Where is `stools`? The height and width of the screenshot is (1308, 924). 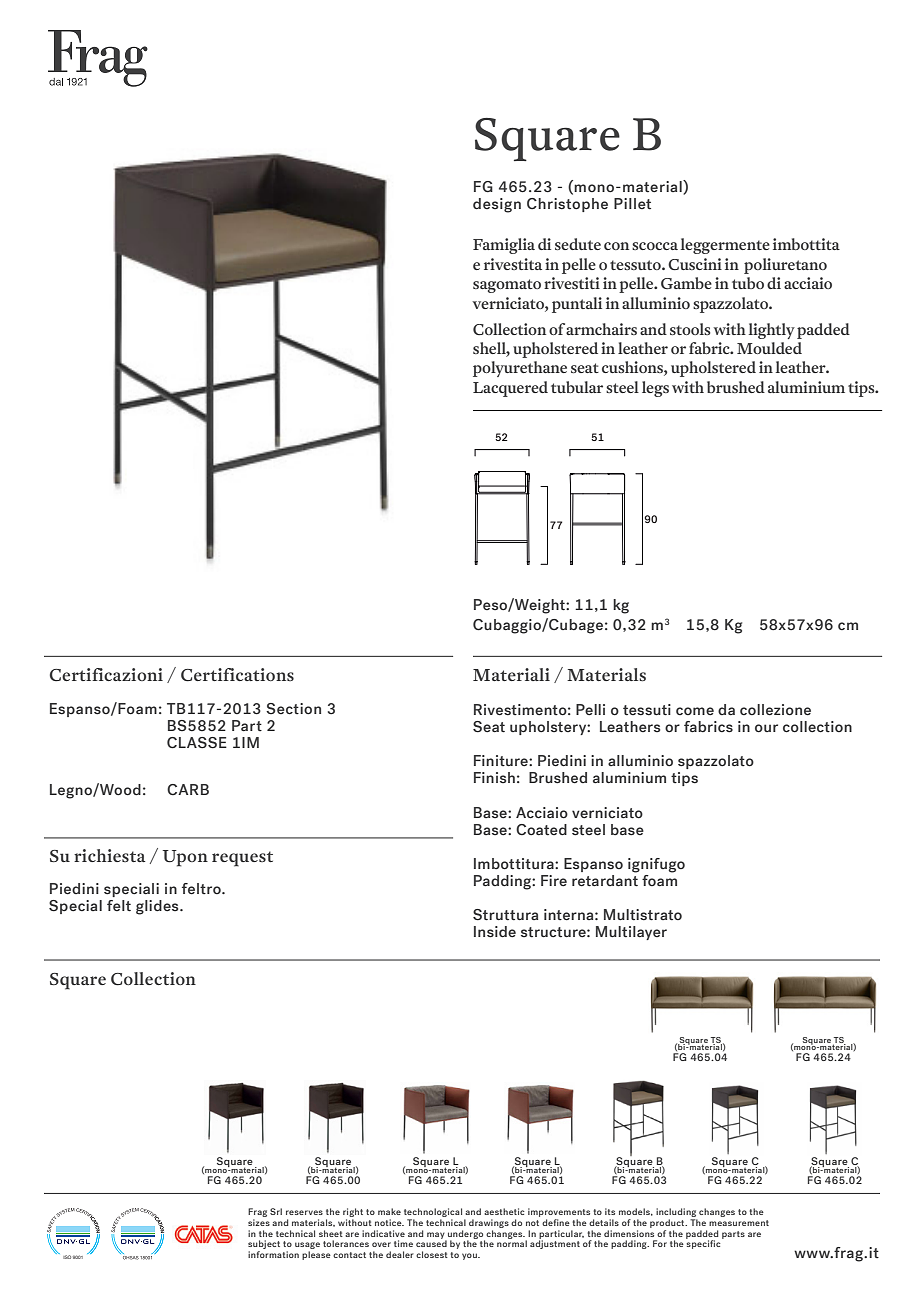
stools is located at coordinates (690, 329).
